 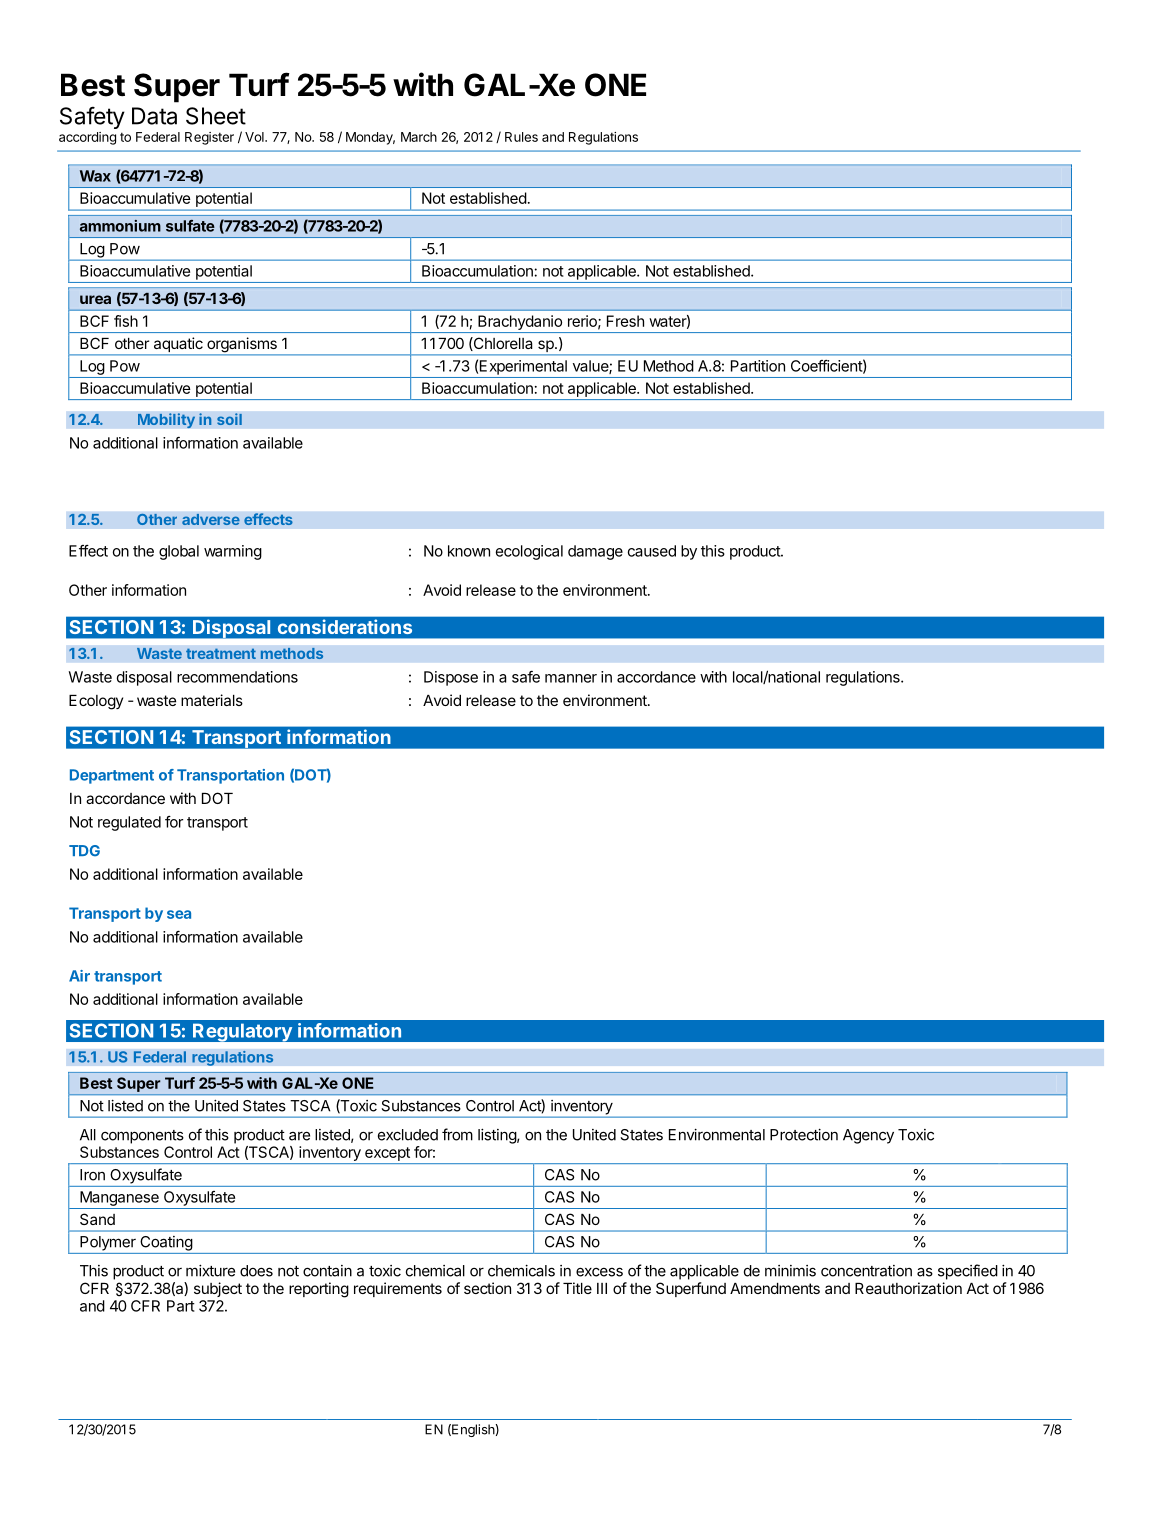 What do you see at coordinates (571, 678) in the image?
I see `manner` at bounding box center [571, 678].
